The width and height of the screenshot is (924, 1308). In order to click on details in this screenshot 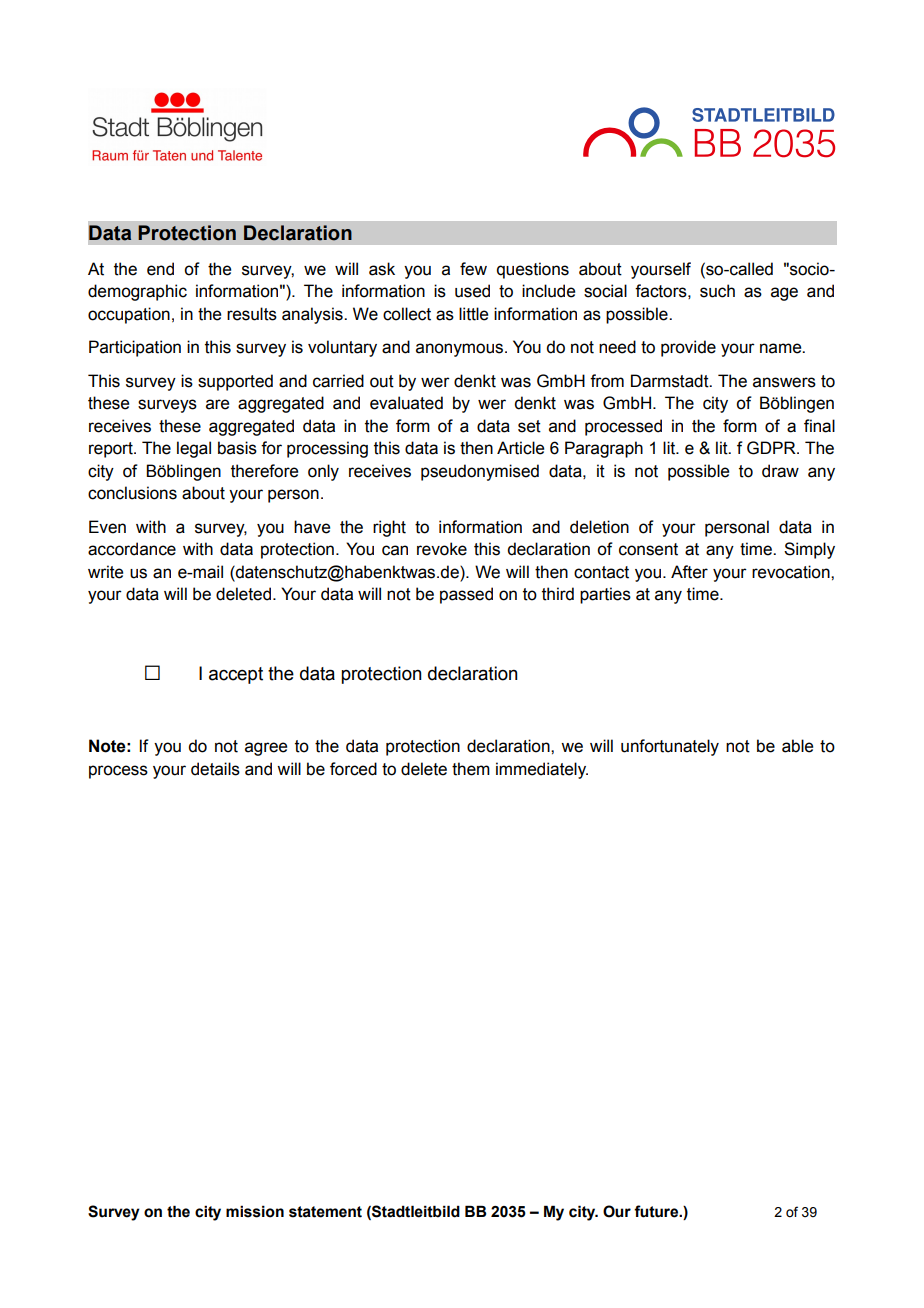, I will do `click(215, 769)`.
